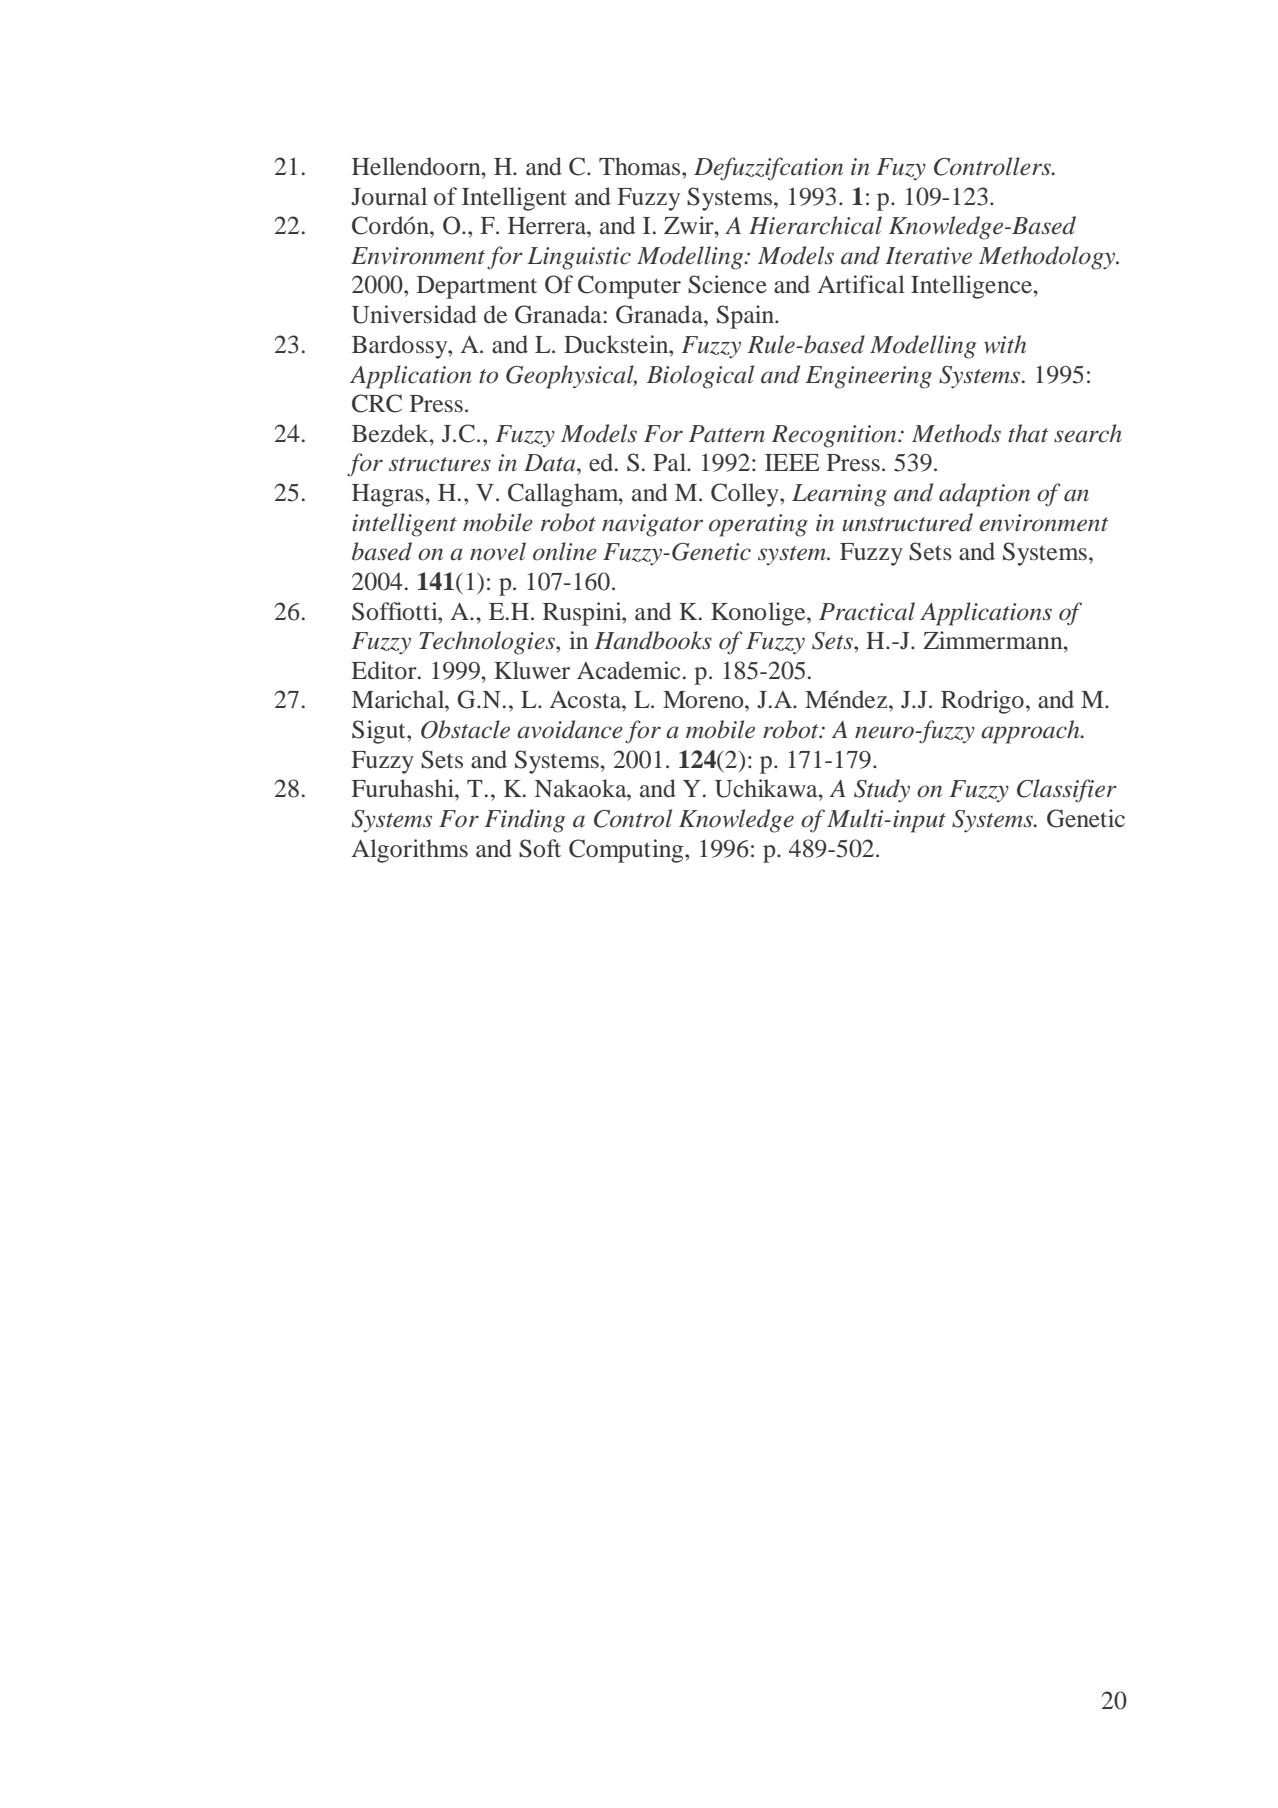 The width and height of the document is (1278, 1808). Describe the element at coordinates (1048, 258) in the document. I see `Methodology` at that location.
